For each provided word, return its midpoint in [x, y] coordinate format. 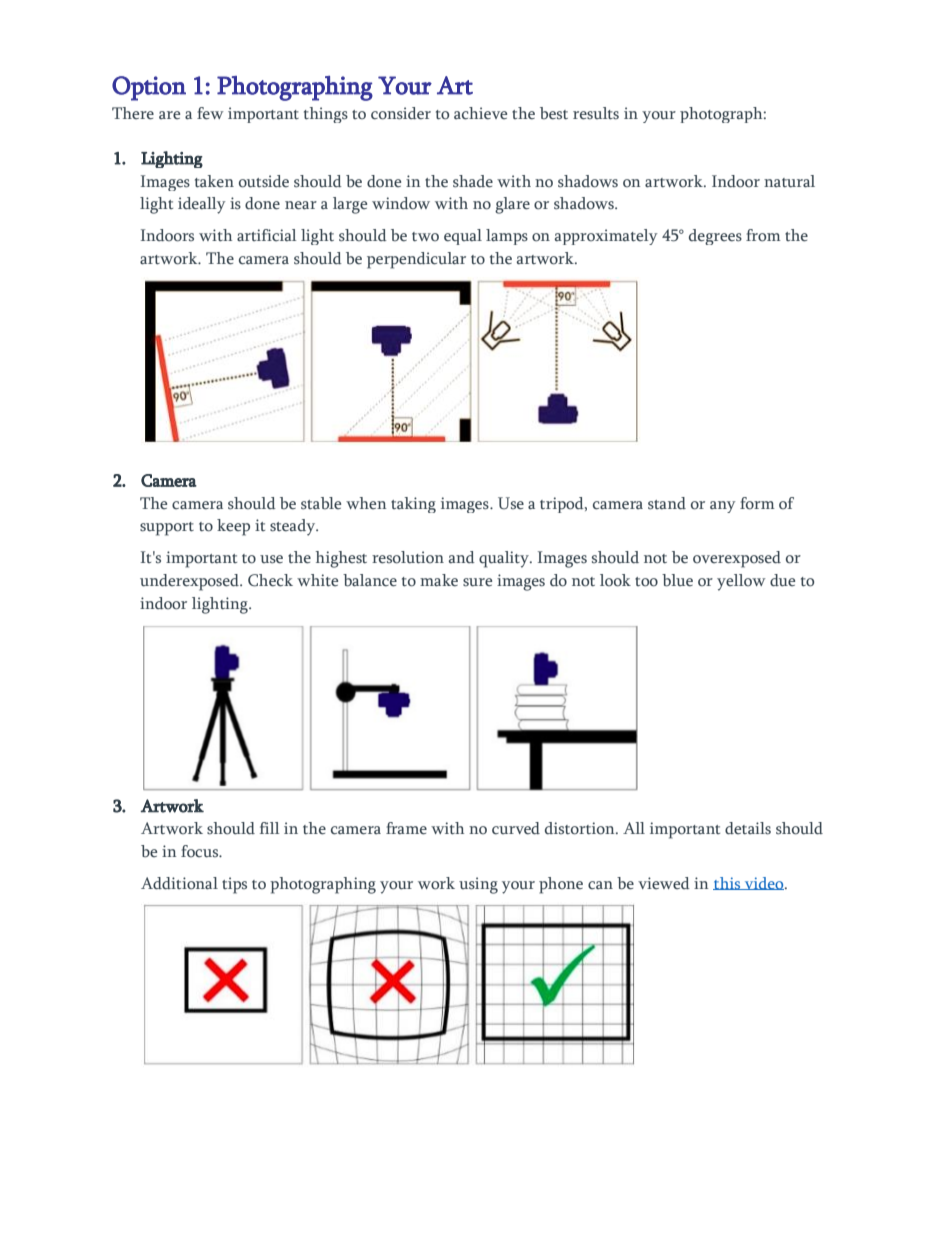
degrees [715, 237]
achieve [480, 113]
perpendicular [416, 260]
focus [201, 851]
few [210, 113]
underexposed [190, 582]
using [478, 885]
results [596, 113]
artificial [266, 235]
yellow [741, 582]
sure [477, 582]
